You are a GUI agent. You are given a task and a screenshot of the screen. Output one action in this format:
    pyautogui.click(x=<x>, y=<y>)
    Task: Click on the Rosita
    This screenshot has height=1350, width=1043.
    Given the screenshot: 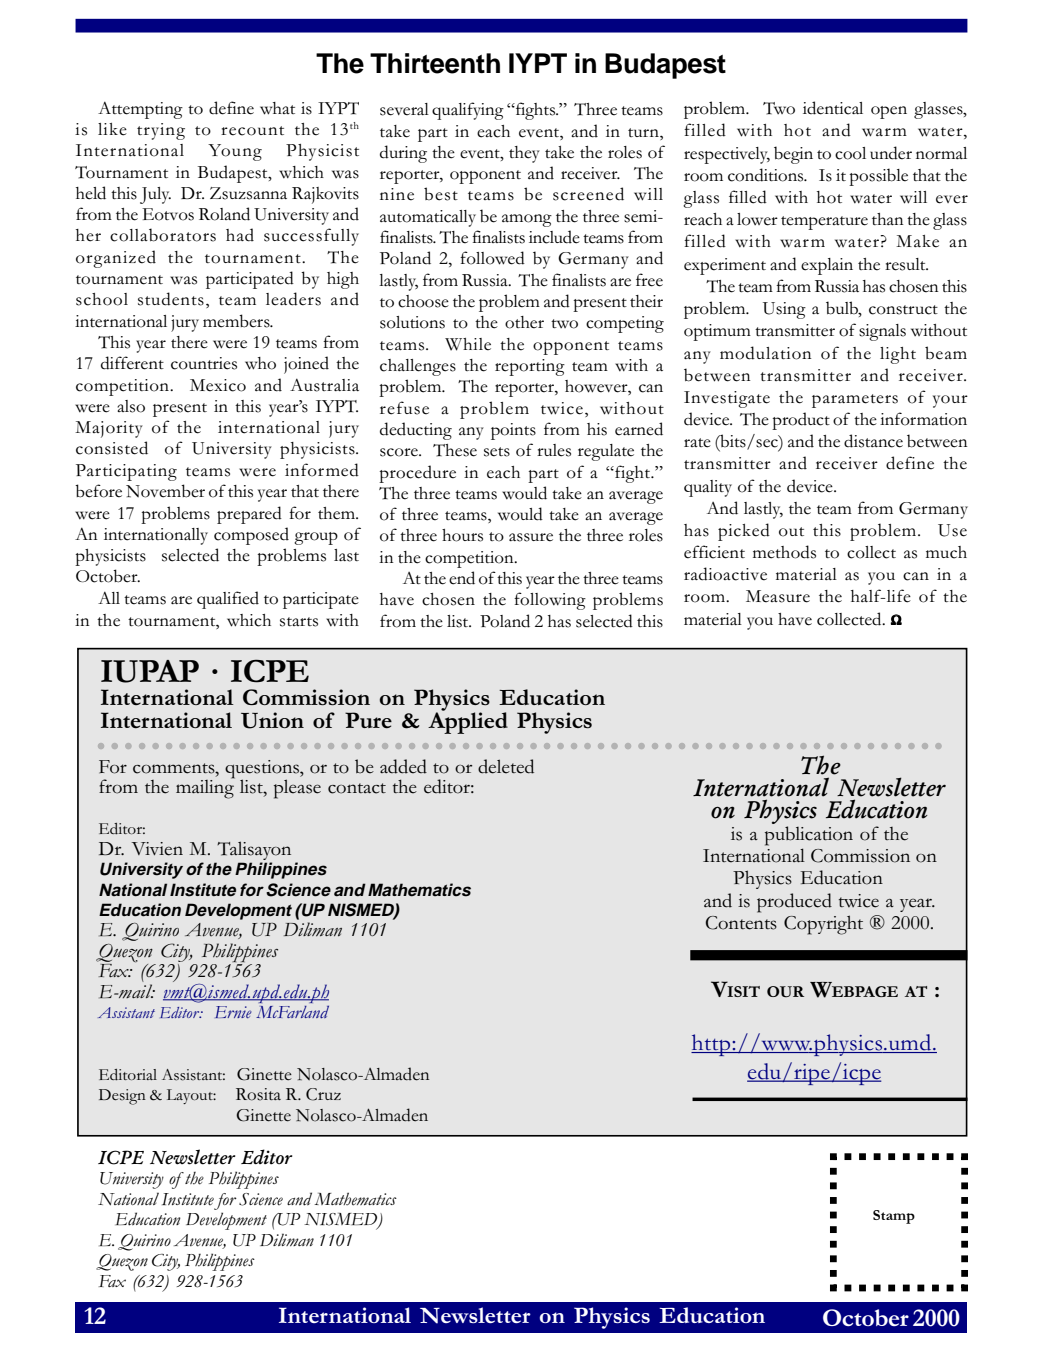 What is the action you would take?
    pyautogui.click(x=258, y=1094)
